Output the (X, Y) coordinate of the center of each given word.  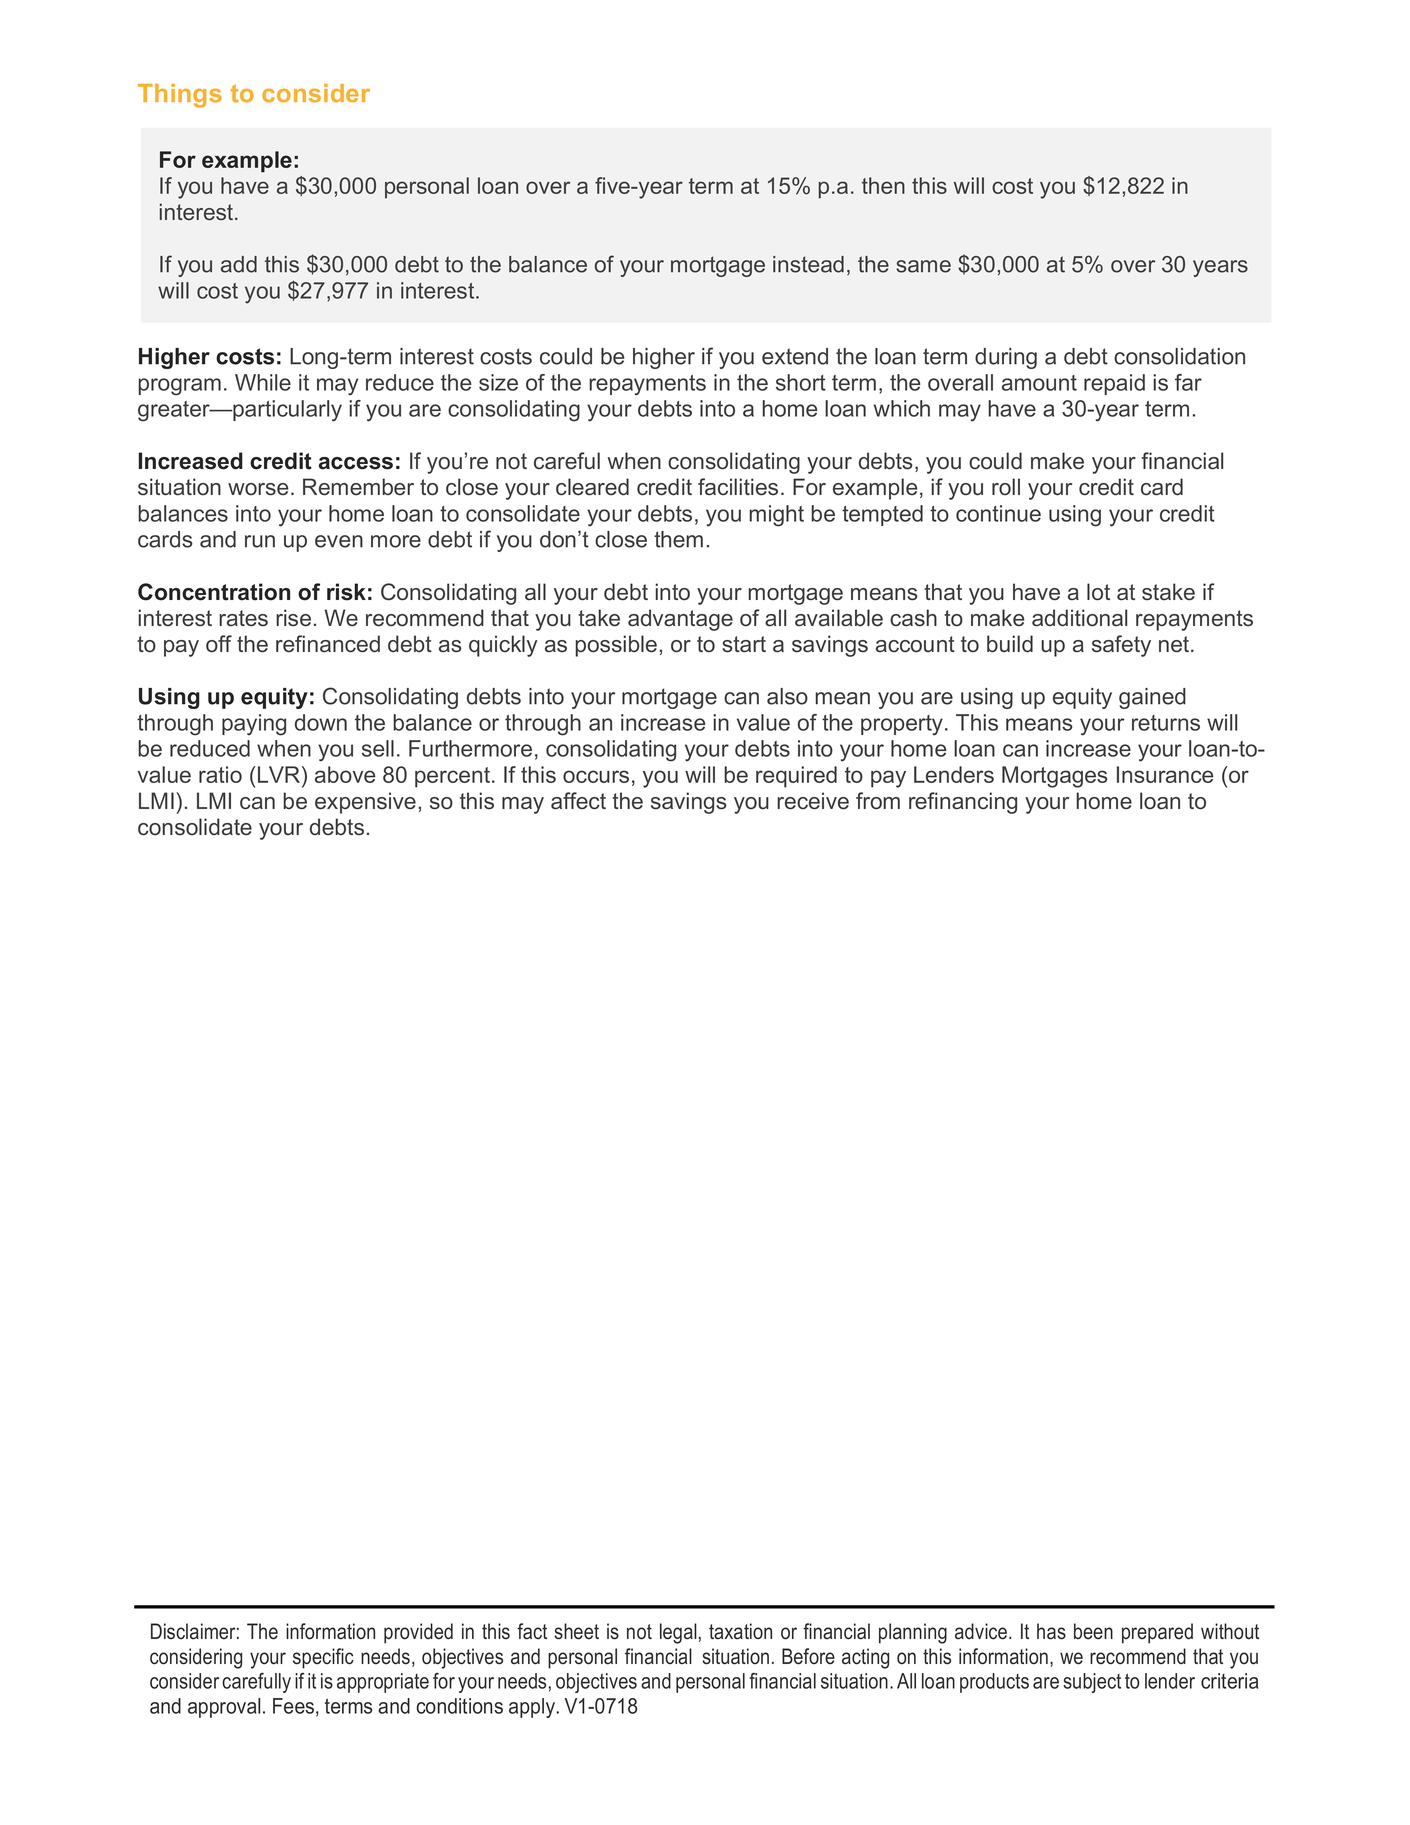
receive (813, 800)
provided (418, 1633)
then (883, 185)
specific (323, 1658)
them (678, 539)
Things (180, 96)
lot (1098, 591)
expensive (365, 803)
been (1093, 1631)
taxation (740, 1631)
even (339, 541)
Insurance (1165, 774)
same (923, 266)
